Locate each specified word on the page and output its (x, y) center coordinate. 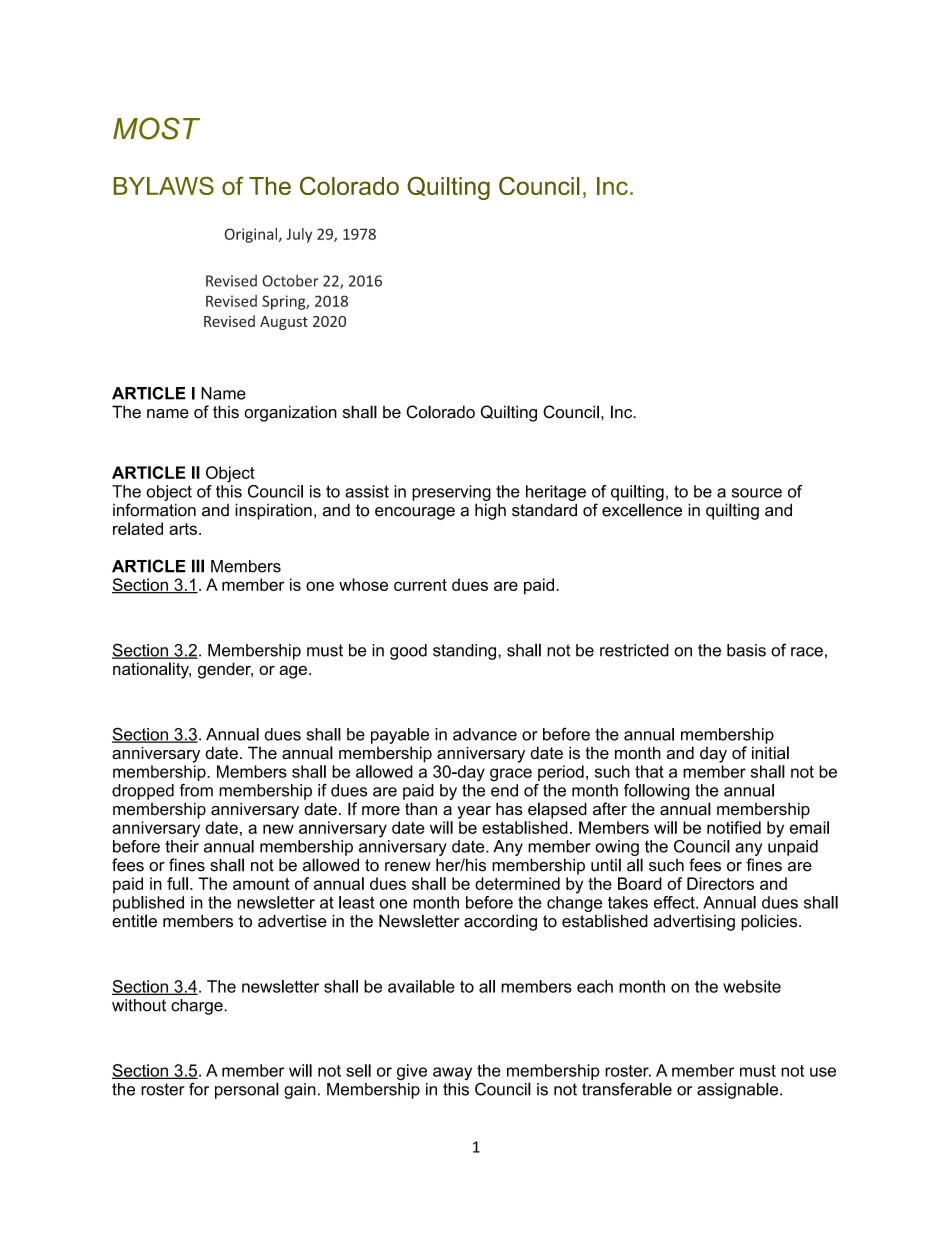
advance (485, 734)
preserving (451, 493)
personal (247, 1090)
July (299, 235)
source (757, 493)
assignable (739, 1090)
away (452, 1073)
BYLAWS (164, 186)
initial (770, 752)
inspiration (273, 511)
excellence (642, 510)
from (196, 790)
